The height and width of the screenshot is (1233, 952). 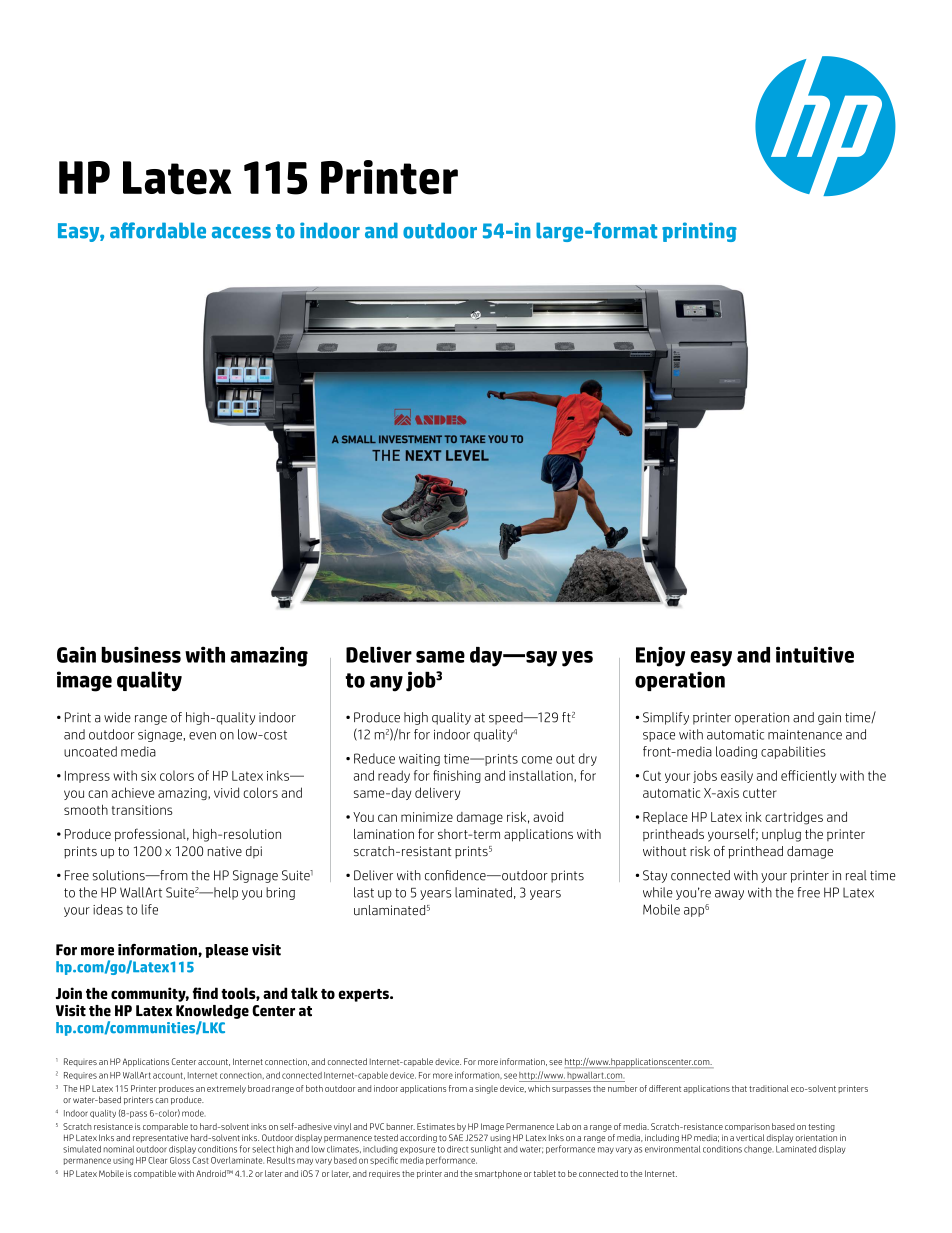 What do you see at coordinates (805, 734) in the screenshot?
I see `maintenance` at bounding box center [805, 734].
